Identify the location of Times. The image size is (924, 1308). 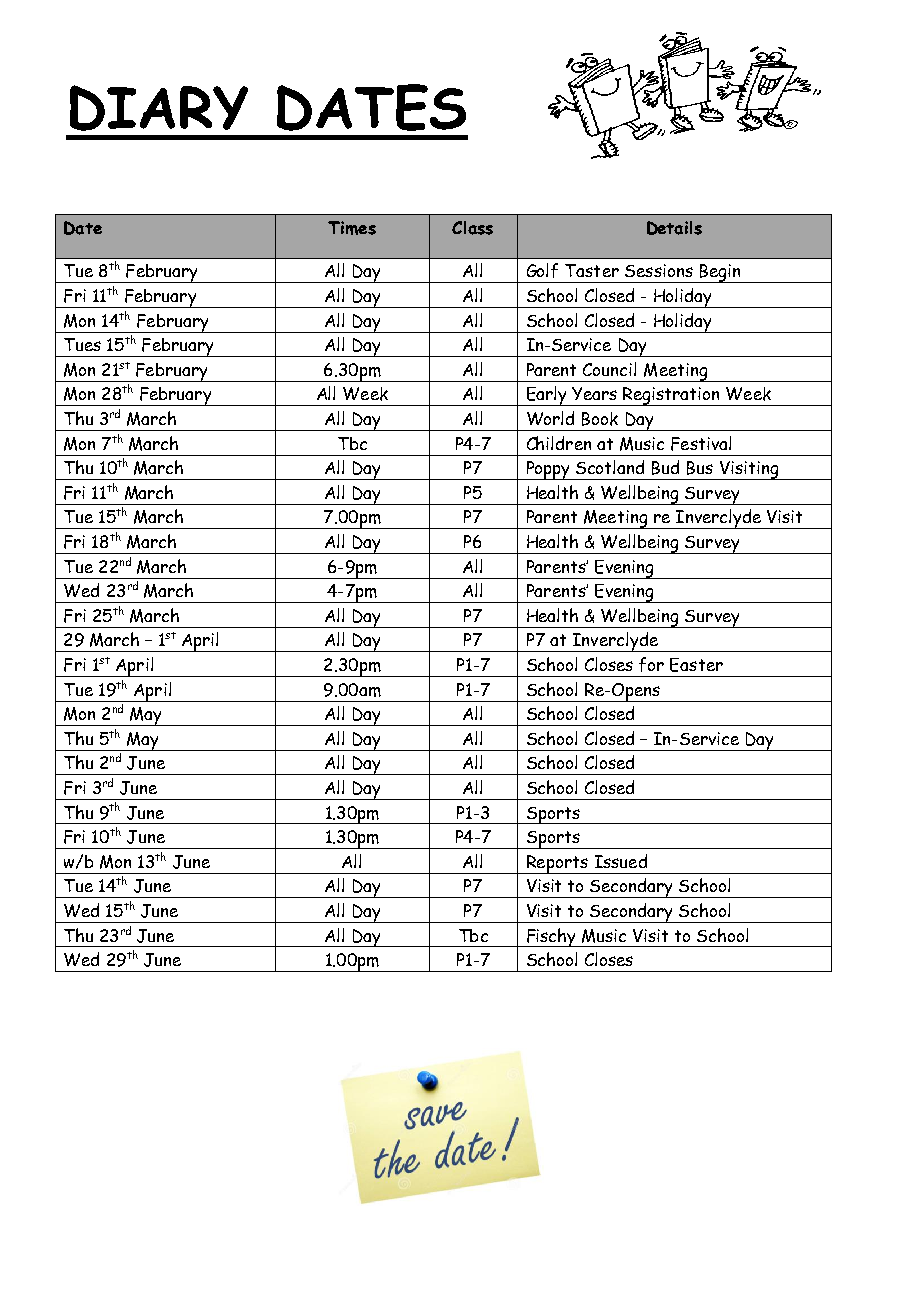
(352, 228).
